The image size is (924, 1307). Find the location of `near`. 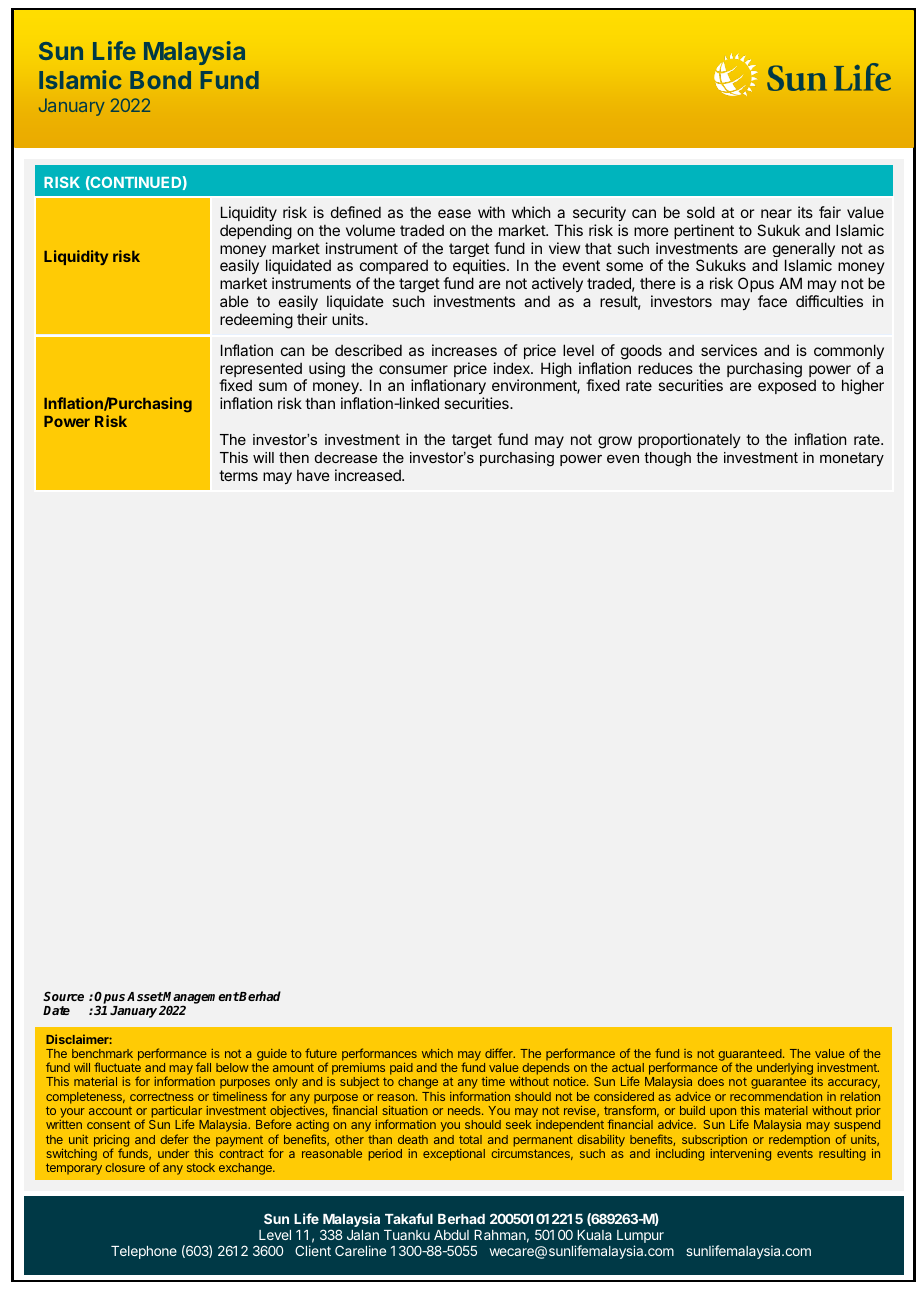

near is located at coordinates (776, 213).
